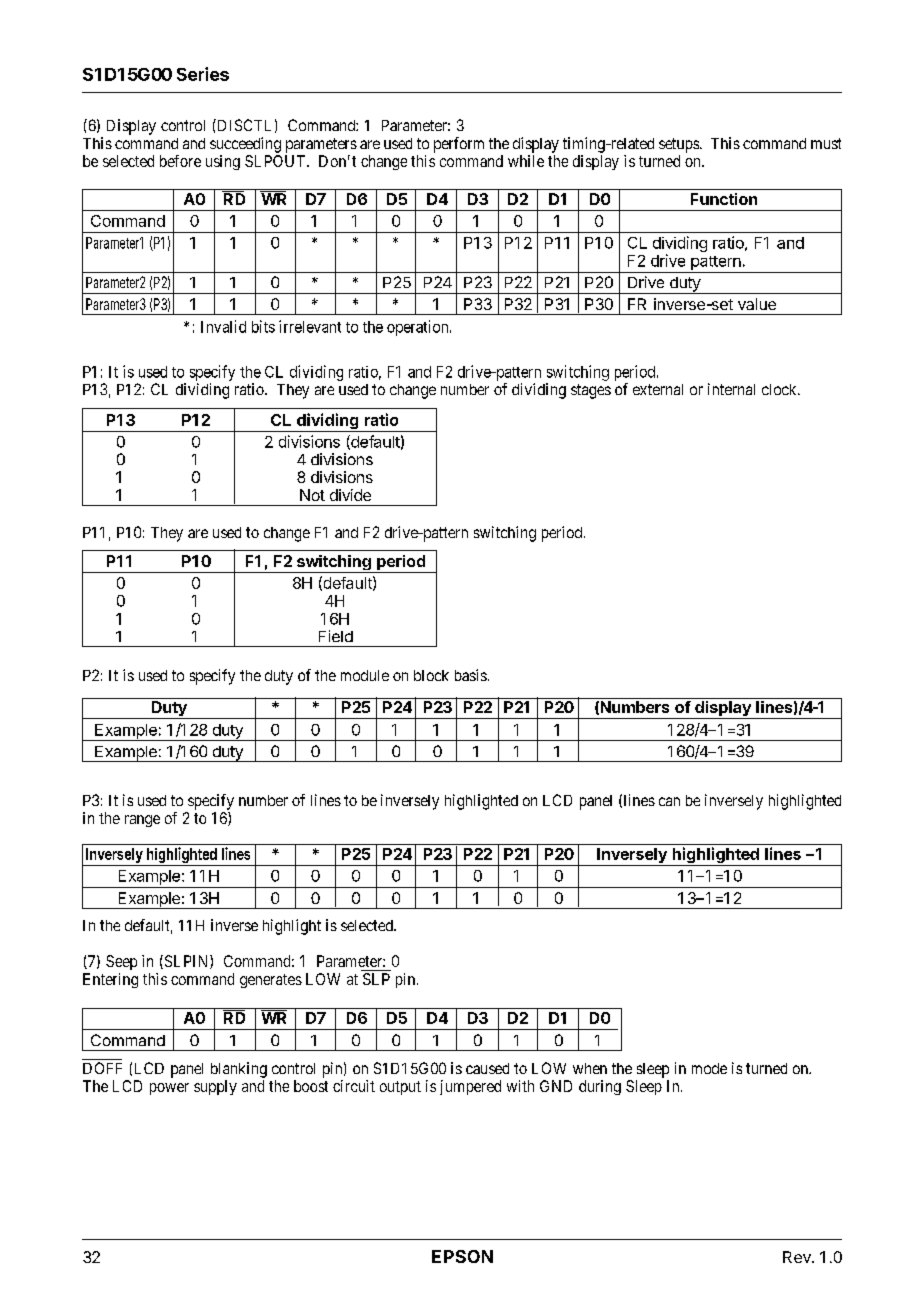 The height and width of the screenshot is (1308, 924). What do you see at coordinates (591, 391) in the screenshot?
I see `stages` at bounding box center [591, 391].
